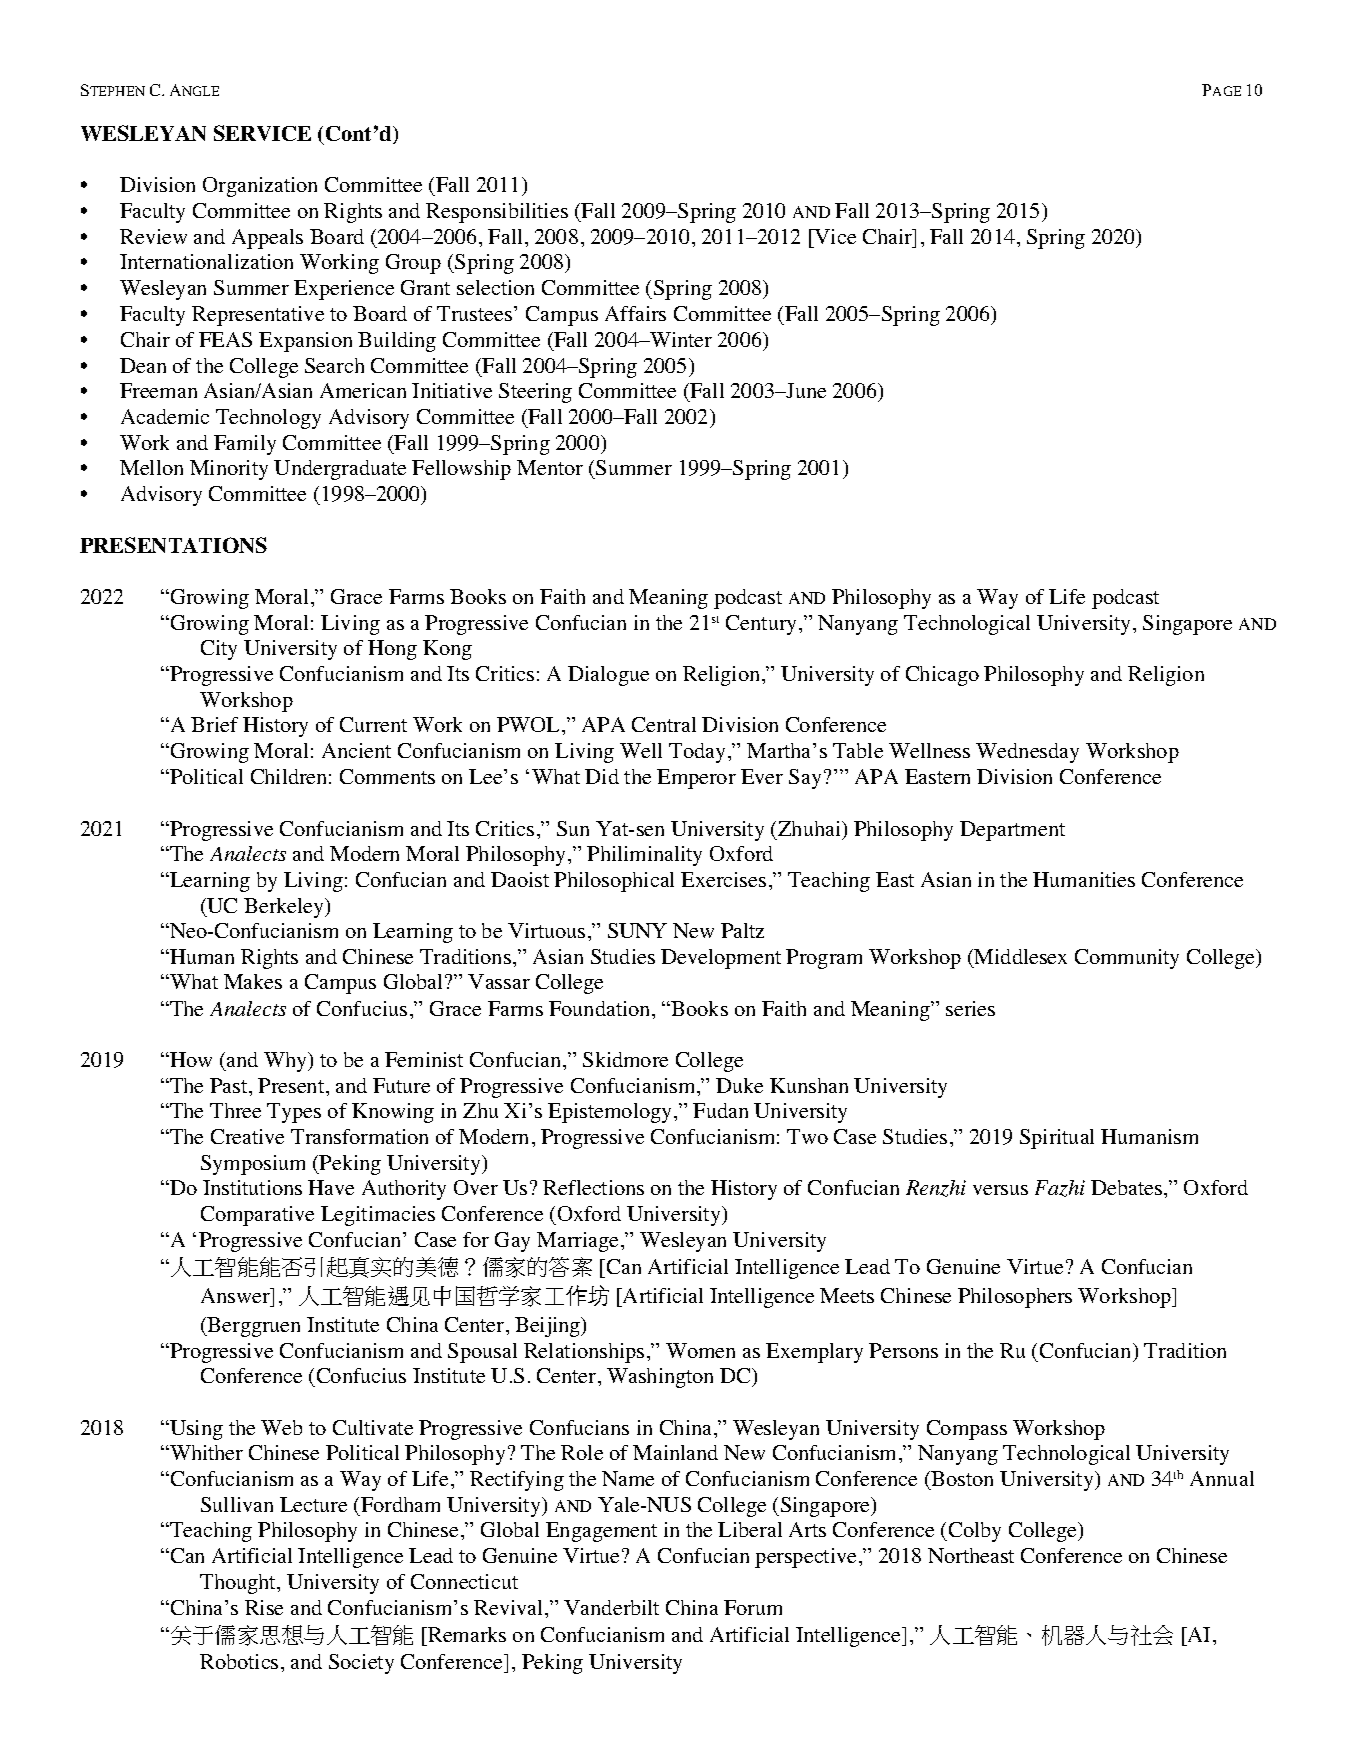 The width and height of the image is (1363, 1764). What do you see at coordinates (577, 1242) in the image?
I see `Marriage` at bounding box center [577, 1242].
